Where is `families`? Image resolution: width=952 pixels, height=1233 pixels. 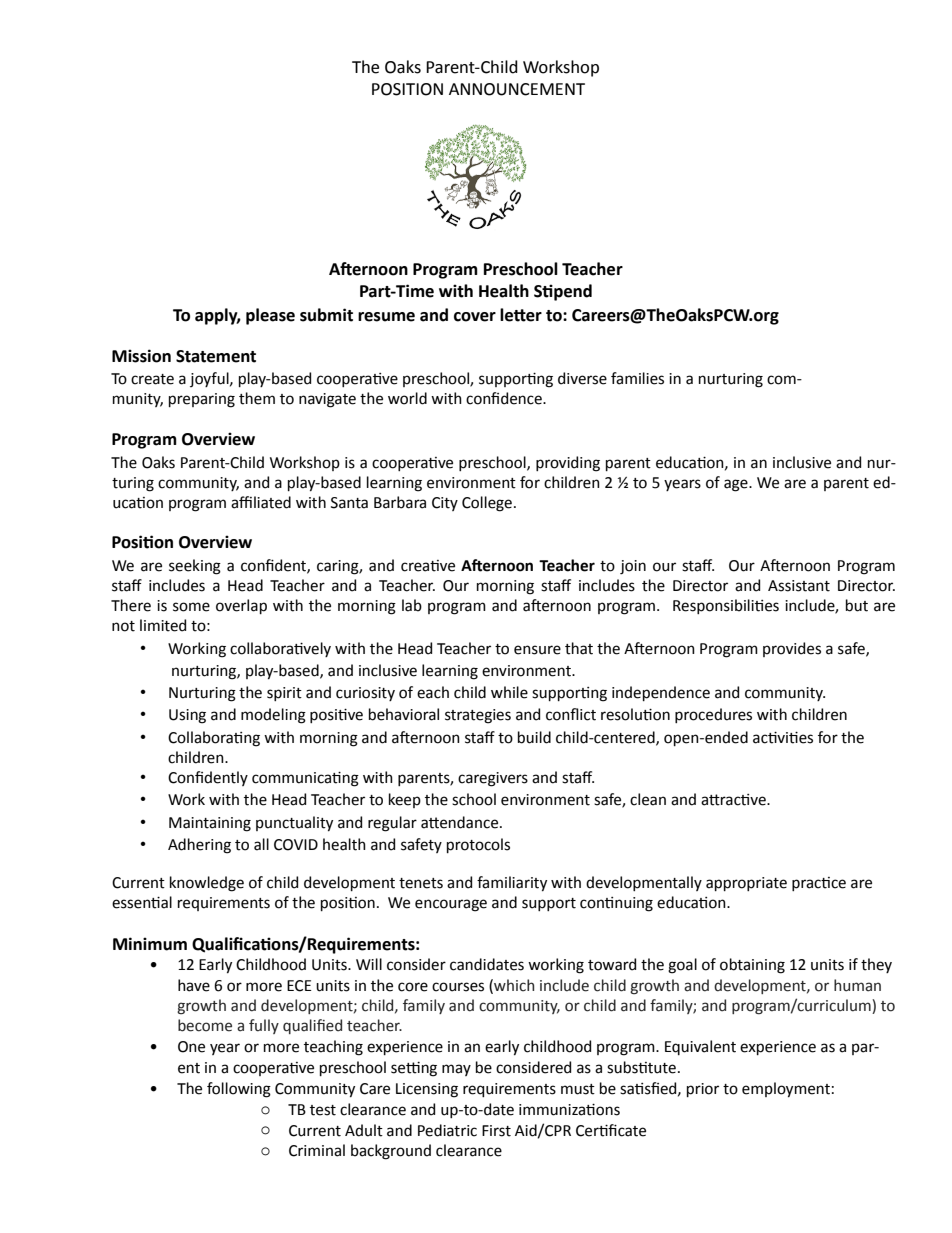 families is located at coordinates (637, 378).
